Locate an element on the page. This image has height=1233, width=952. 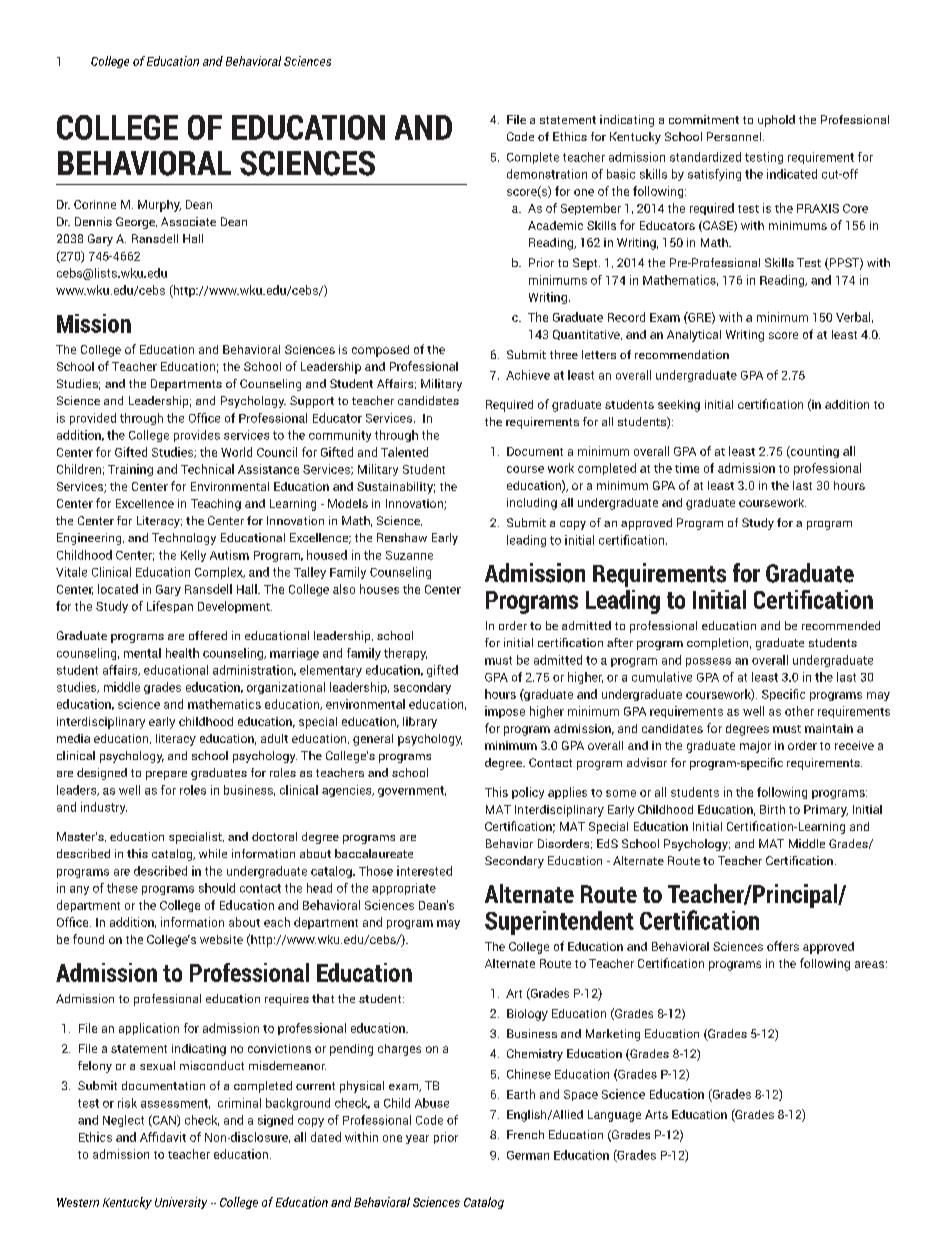
University is located at coordinates (181, 1203).
